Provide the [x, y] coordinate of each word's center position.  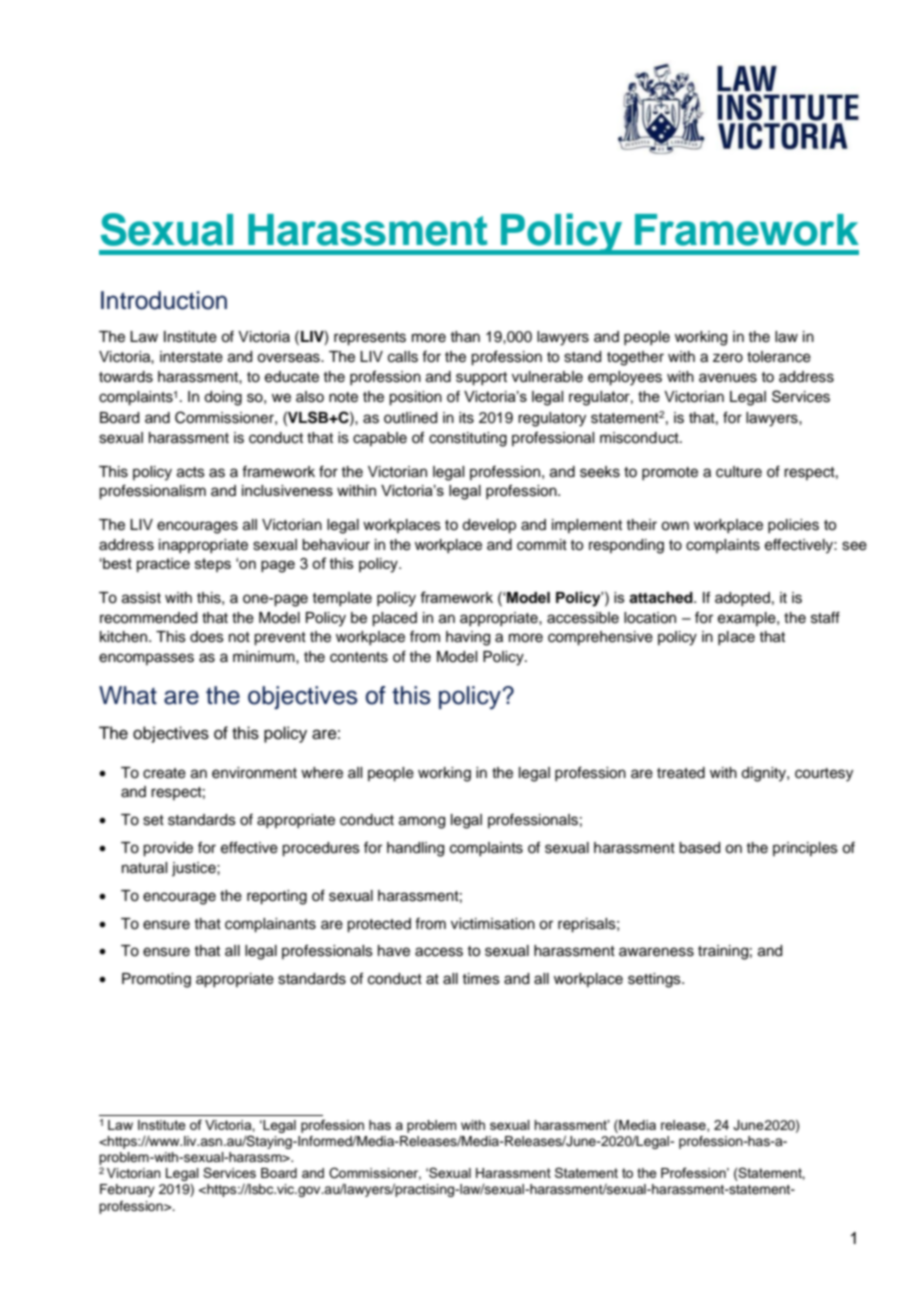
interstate [191, 357]
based [699, 848]
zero [728, 358]
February [127, 1190]
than [465, 336]
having [468, 638]
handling [415, 849]
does [207, 637]
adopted [742, 599]
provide [168, 849]
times [481, 979]
